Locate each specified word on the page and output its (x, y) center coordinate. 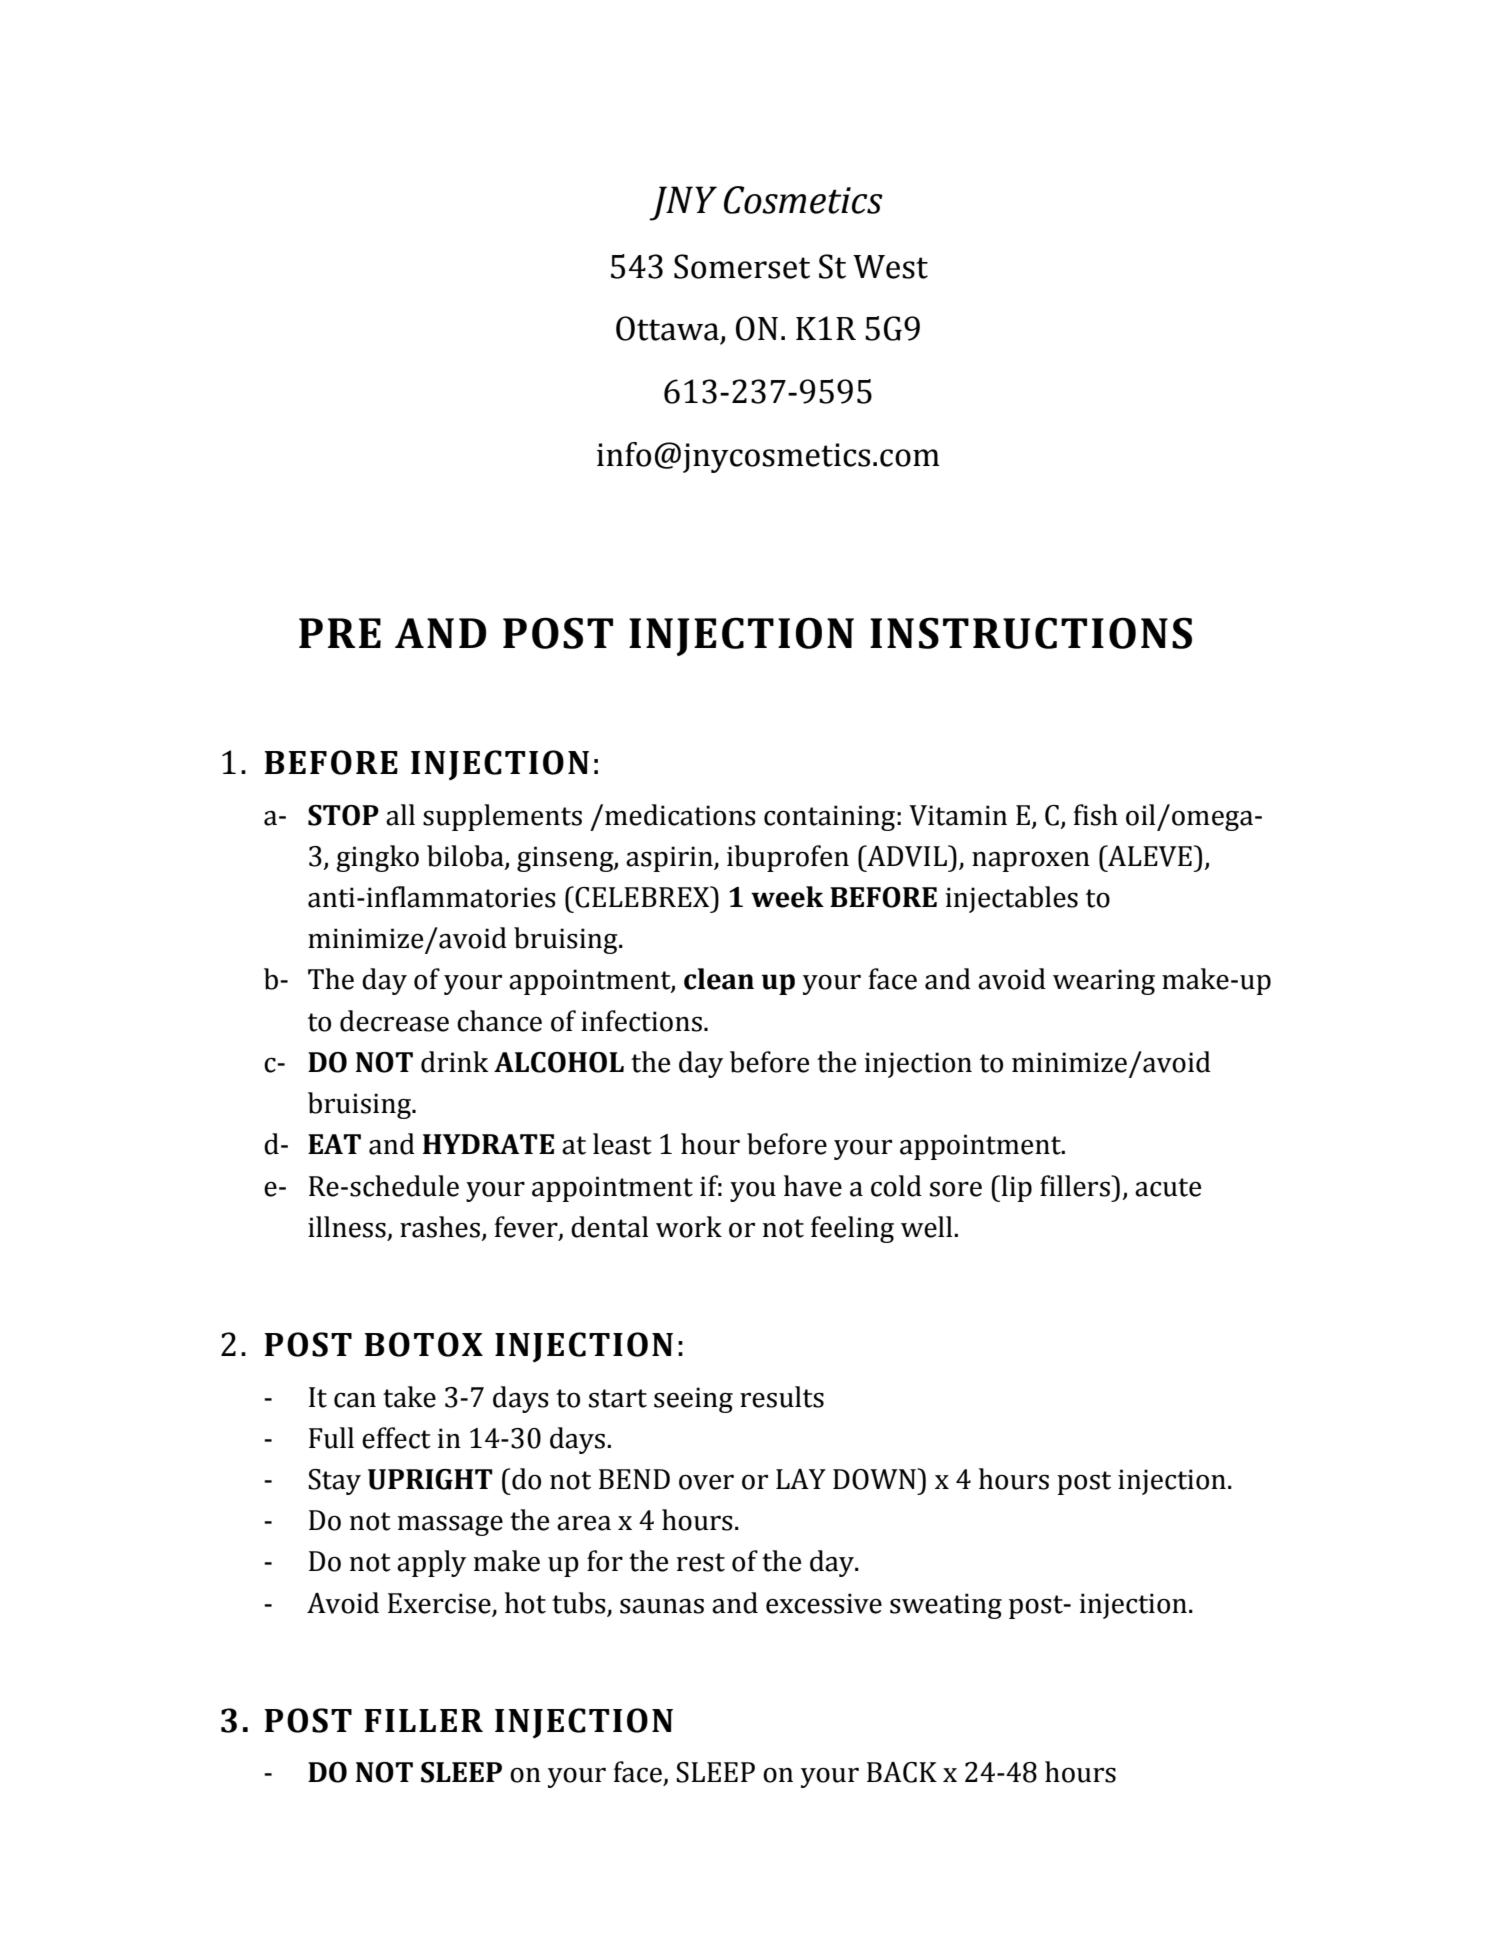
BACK (902, 1772)
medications (680, 815)
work (689, 1227)
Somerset (742, 266)
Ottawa (667, 328)
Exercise (439, 1603)
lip (1015, 1188)
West (890, 267)
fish (1095, 815)
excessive (824, 1603)
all (400, 815)
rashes (440, 1227)
